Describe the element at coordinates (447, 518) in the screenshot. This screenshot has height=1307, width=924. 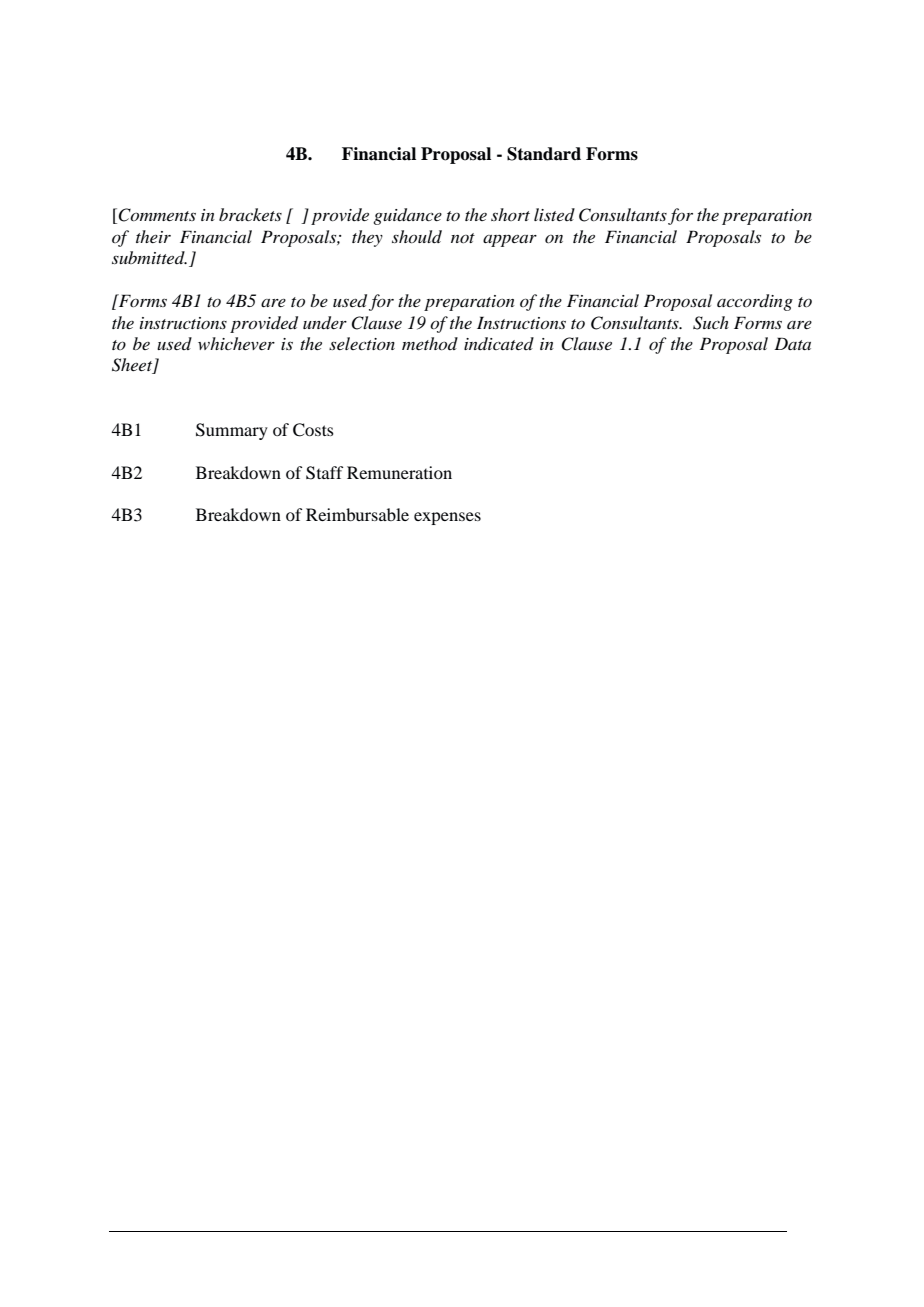
I see `expenses` at that location.
